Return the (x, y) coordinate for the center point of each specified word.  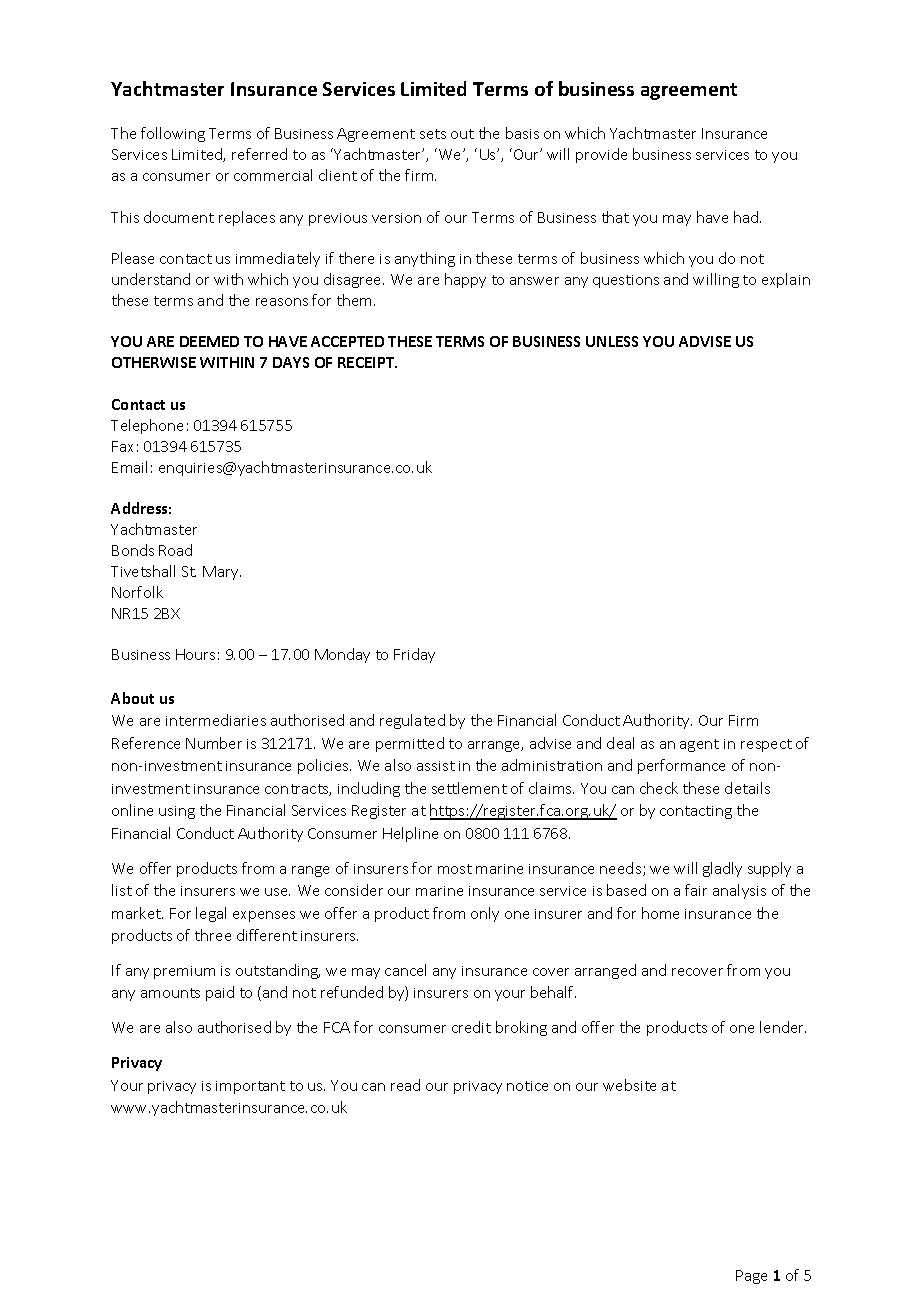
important (250, 1087)
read (405, 1085)
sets (433, 134)
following (173, 134)
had (747, 217)
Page (751, 1277)
